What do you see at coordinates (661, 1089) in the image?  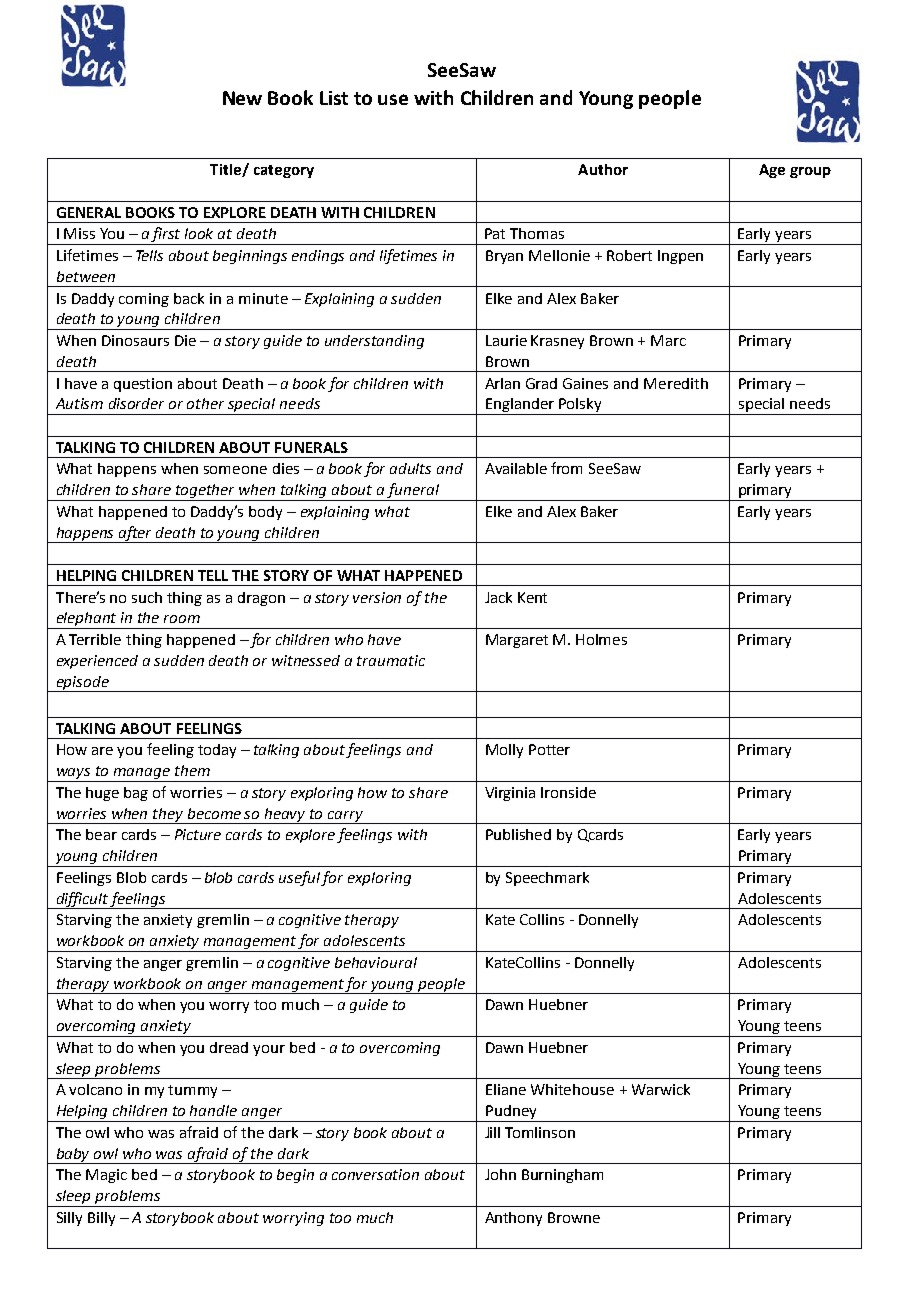 I see `Warwick` at bounding box center [661, 1089].
